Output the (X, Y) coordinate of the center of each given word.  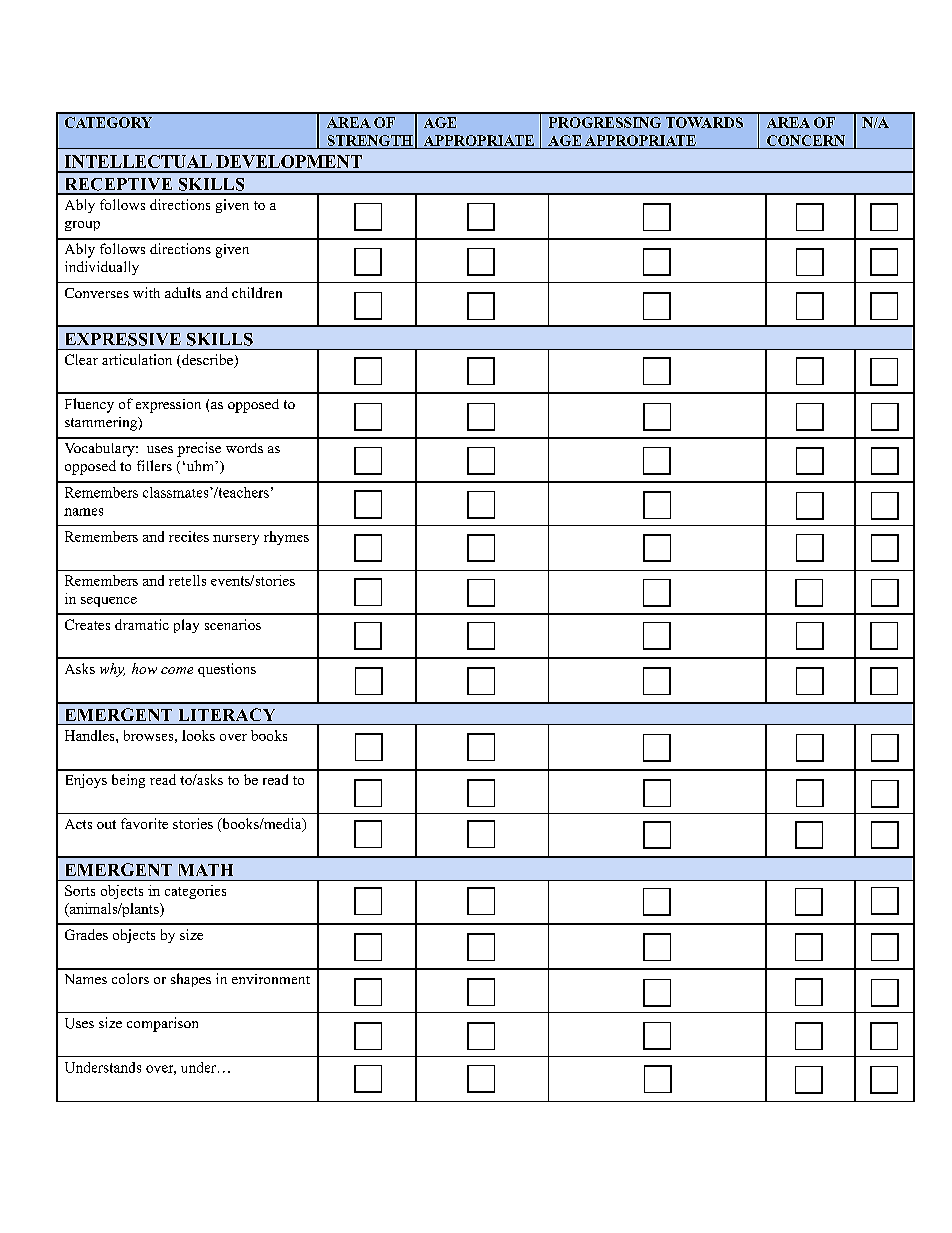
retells (187, 580)
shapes (191, 980)
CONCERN (806, 140)
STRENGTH (370, 140)
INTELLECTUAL (138, 161)
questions (227, 670)
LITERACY (227, 714)
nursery (236, 540)
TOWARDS (704, 122)
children (257, 292)
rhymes (286, 538)
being (128, 781)
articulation (137, 359)
